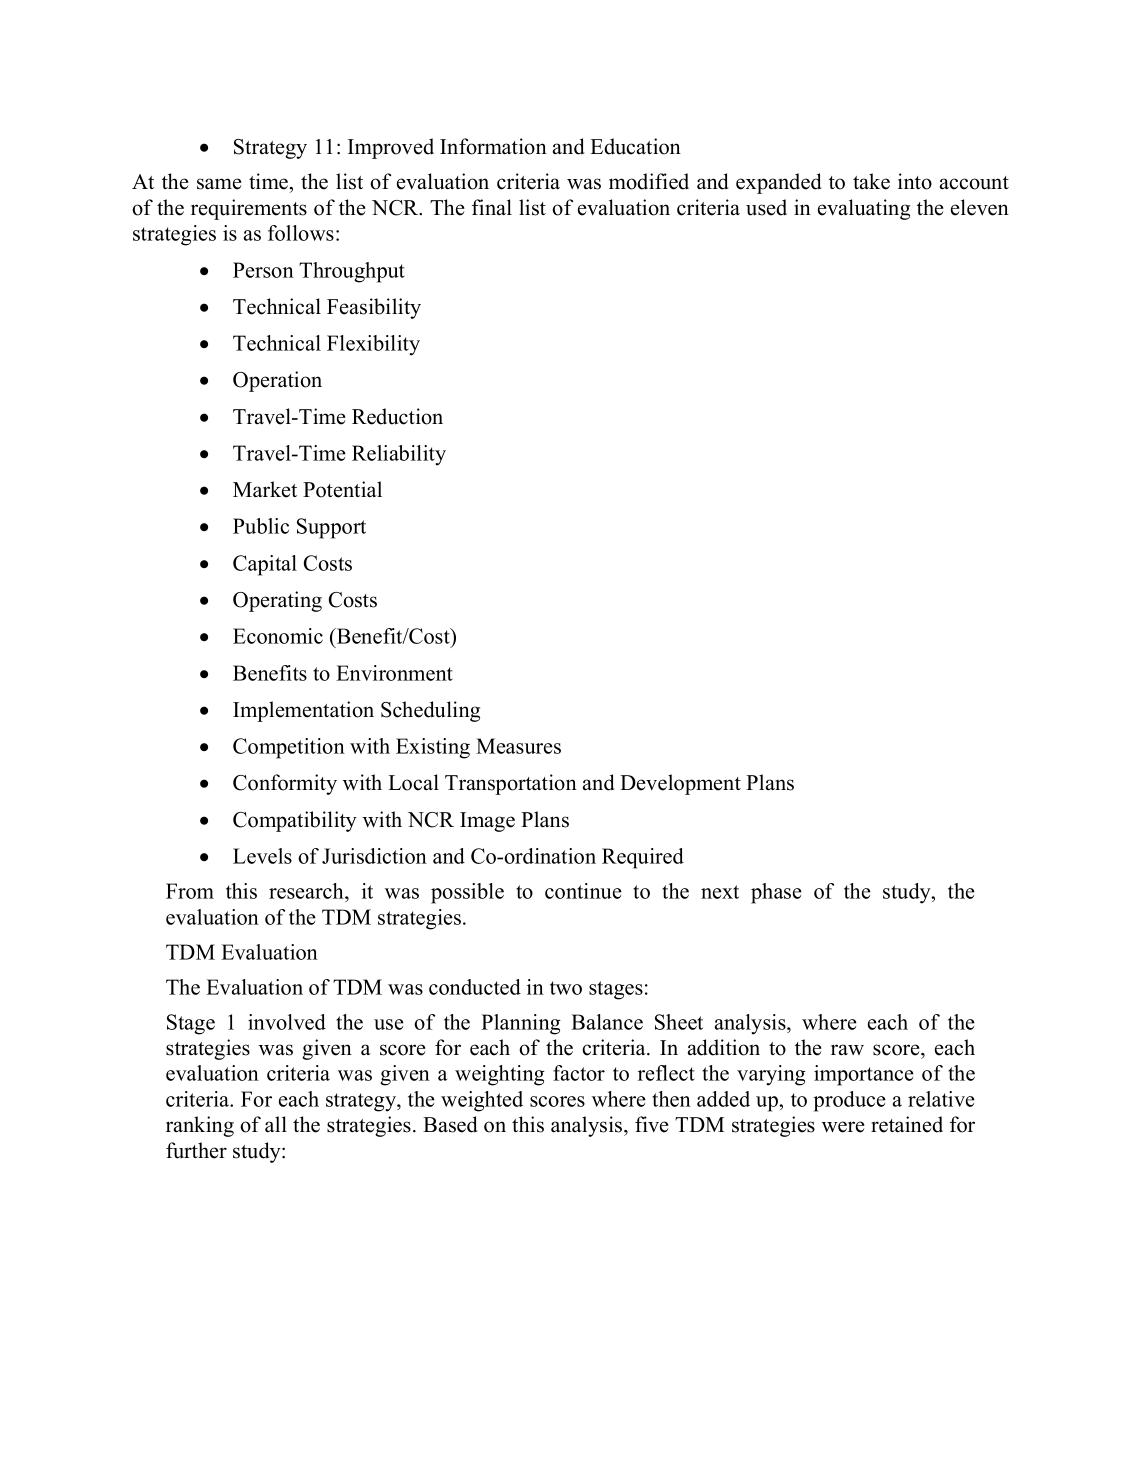  Describe the element at coordinates (399, 455) in the page. I see `Reliability` at that location.
